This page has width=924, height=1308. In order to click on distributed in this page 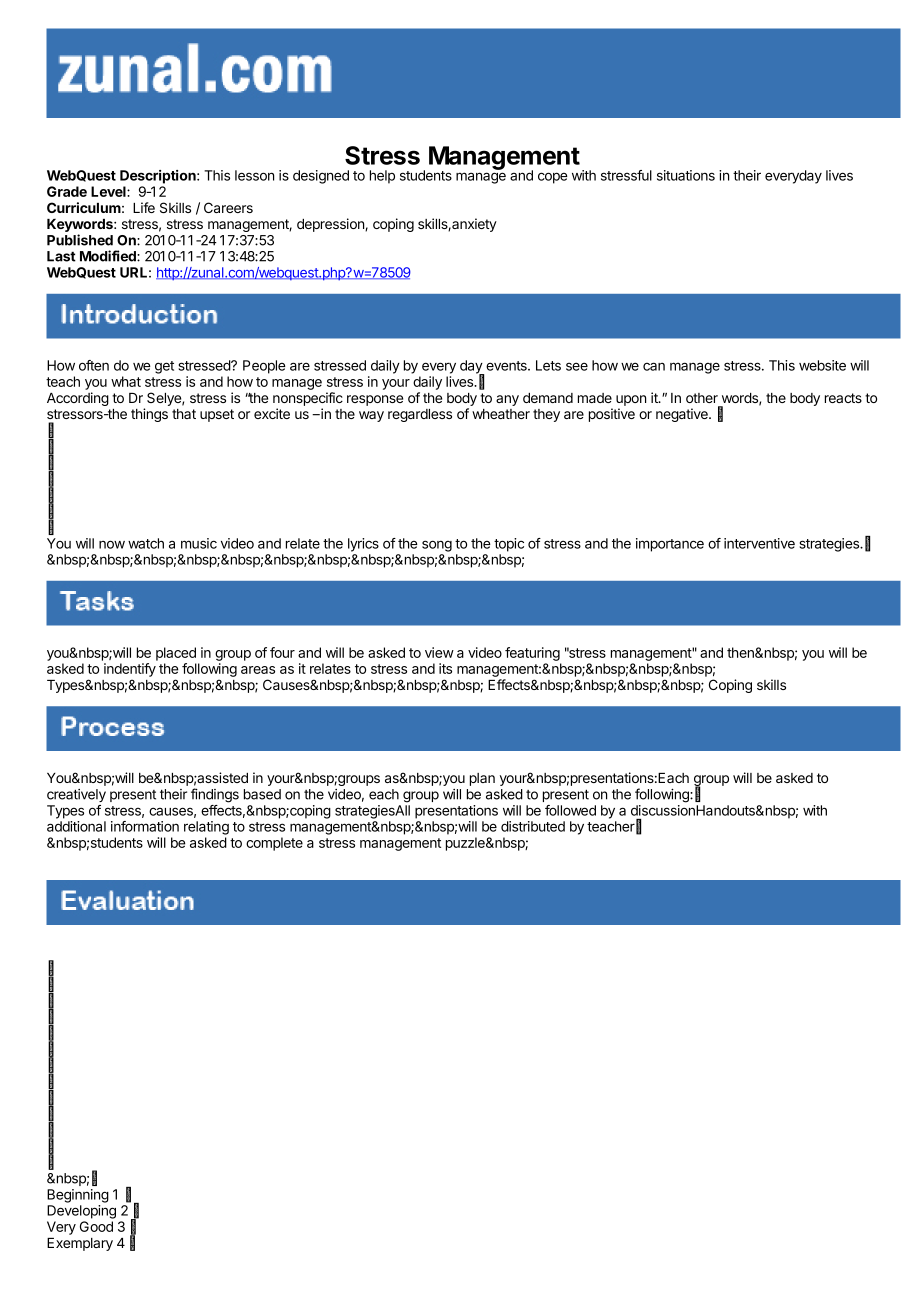, I will do `click(533, 826)`.
